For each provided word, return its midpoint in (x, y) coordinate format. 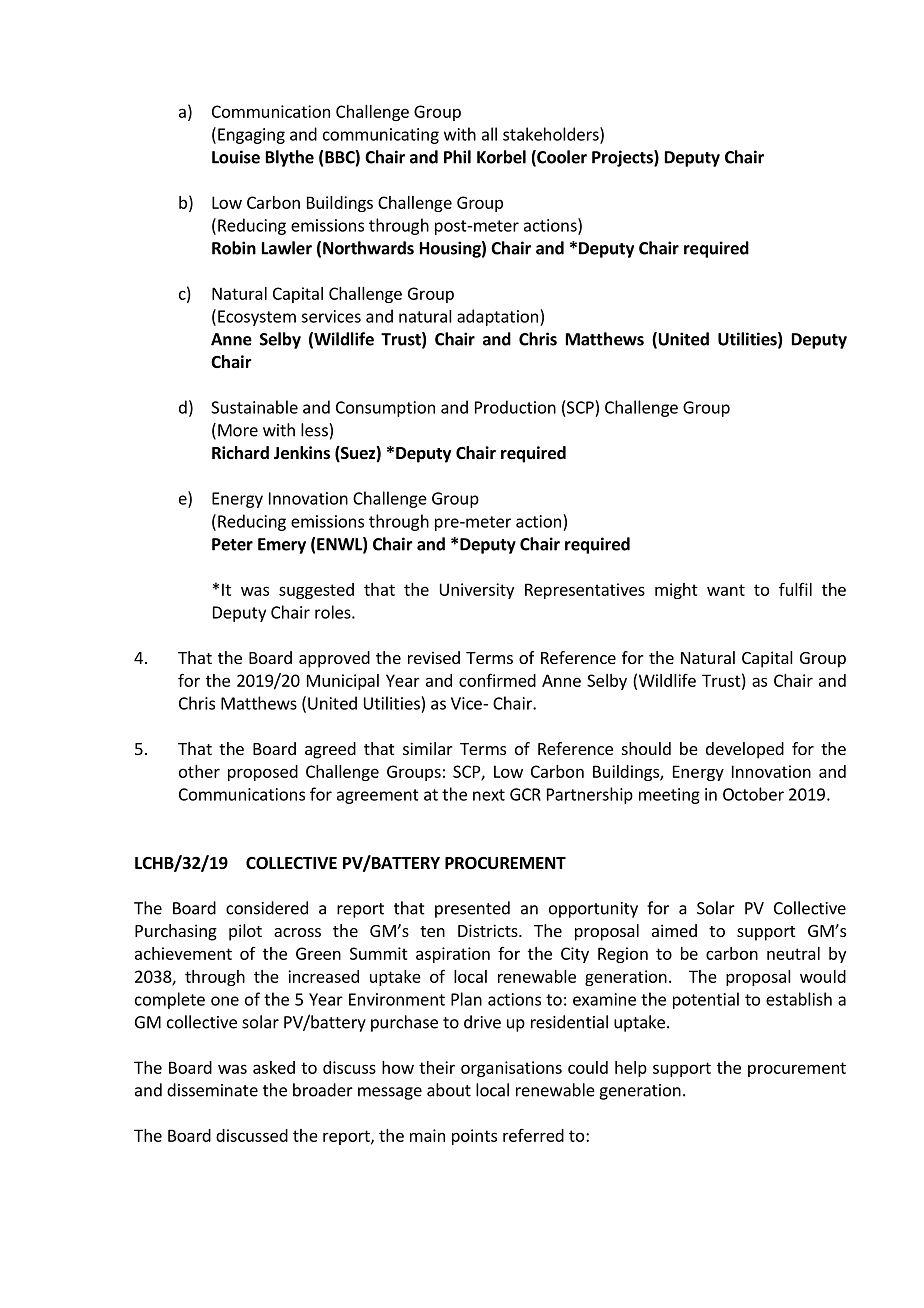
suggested (316, 591)
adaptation (497, 317)
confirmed (497, 680)
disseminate (212, 1090)
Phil (457, 157)
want (726, 590)
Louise (236, 157)
